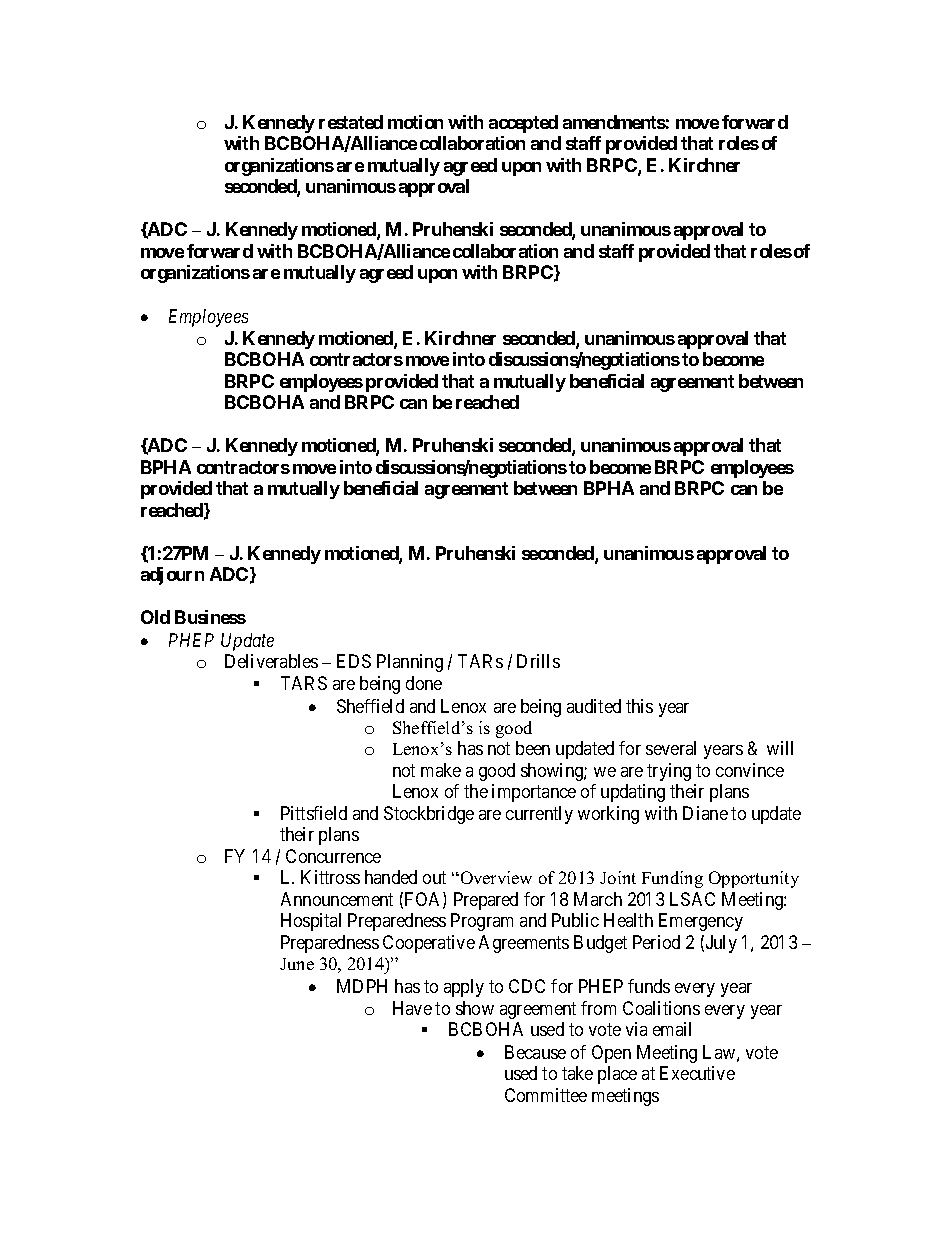  I want to click on Old, so click(155, 617).
